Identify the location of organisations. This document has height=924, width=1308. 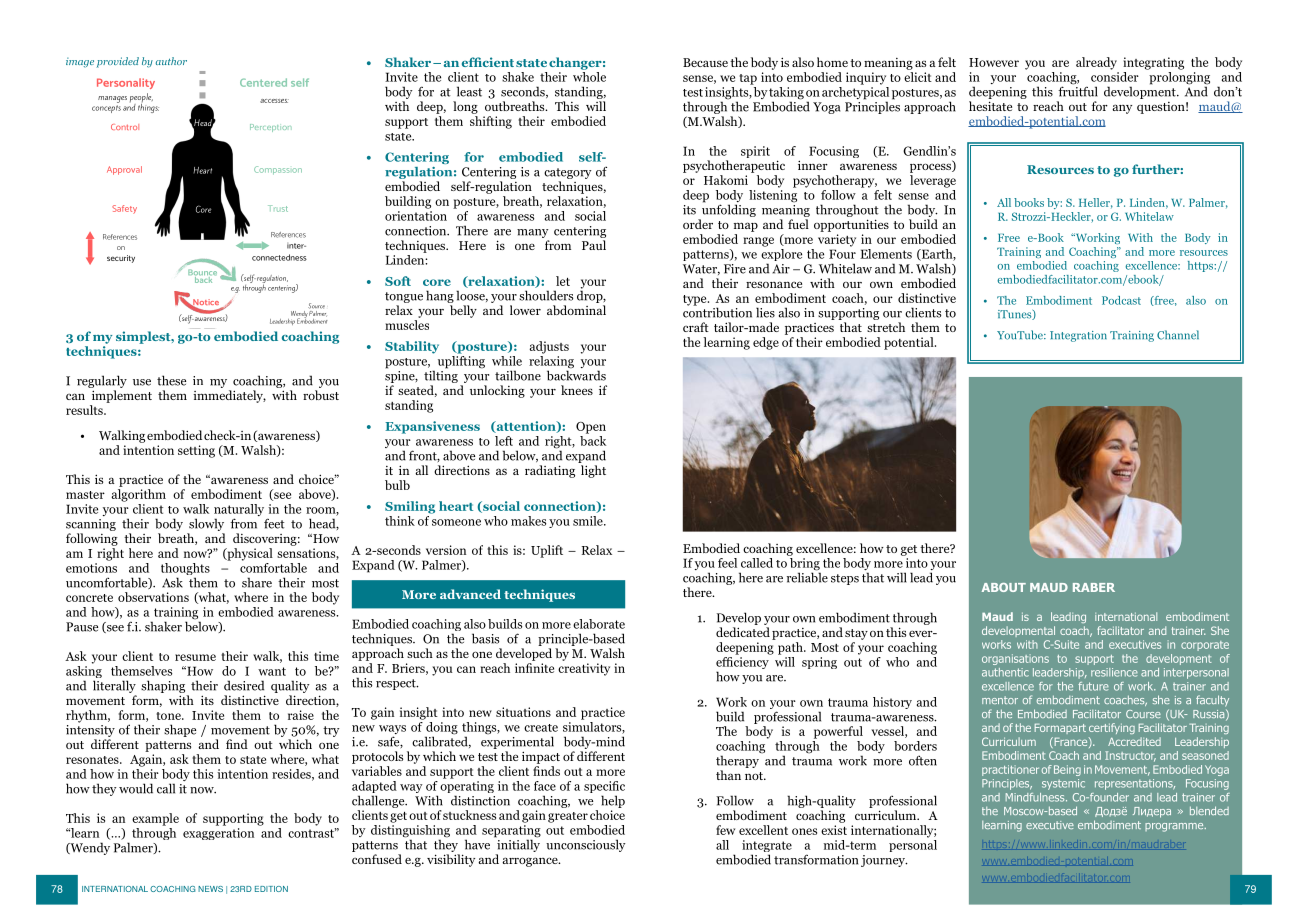
(1015, 659).
